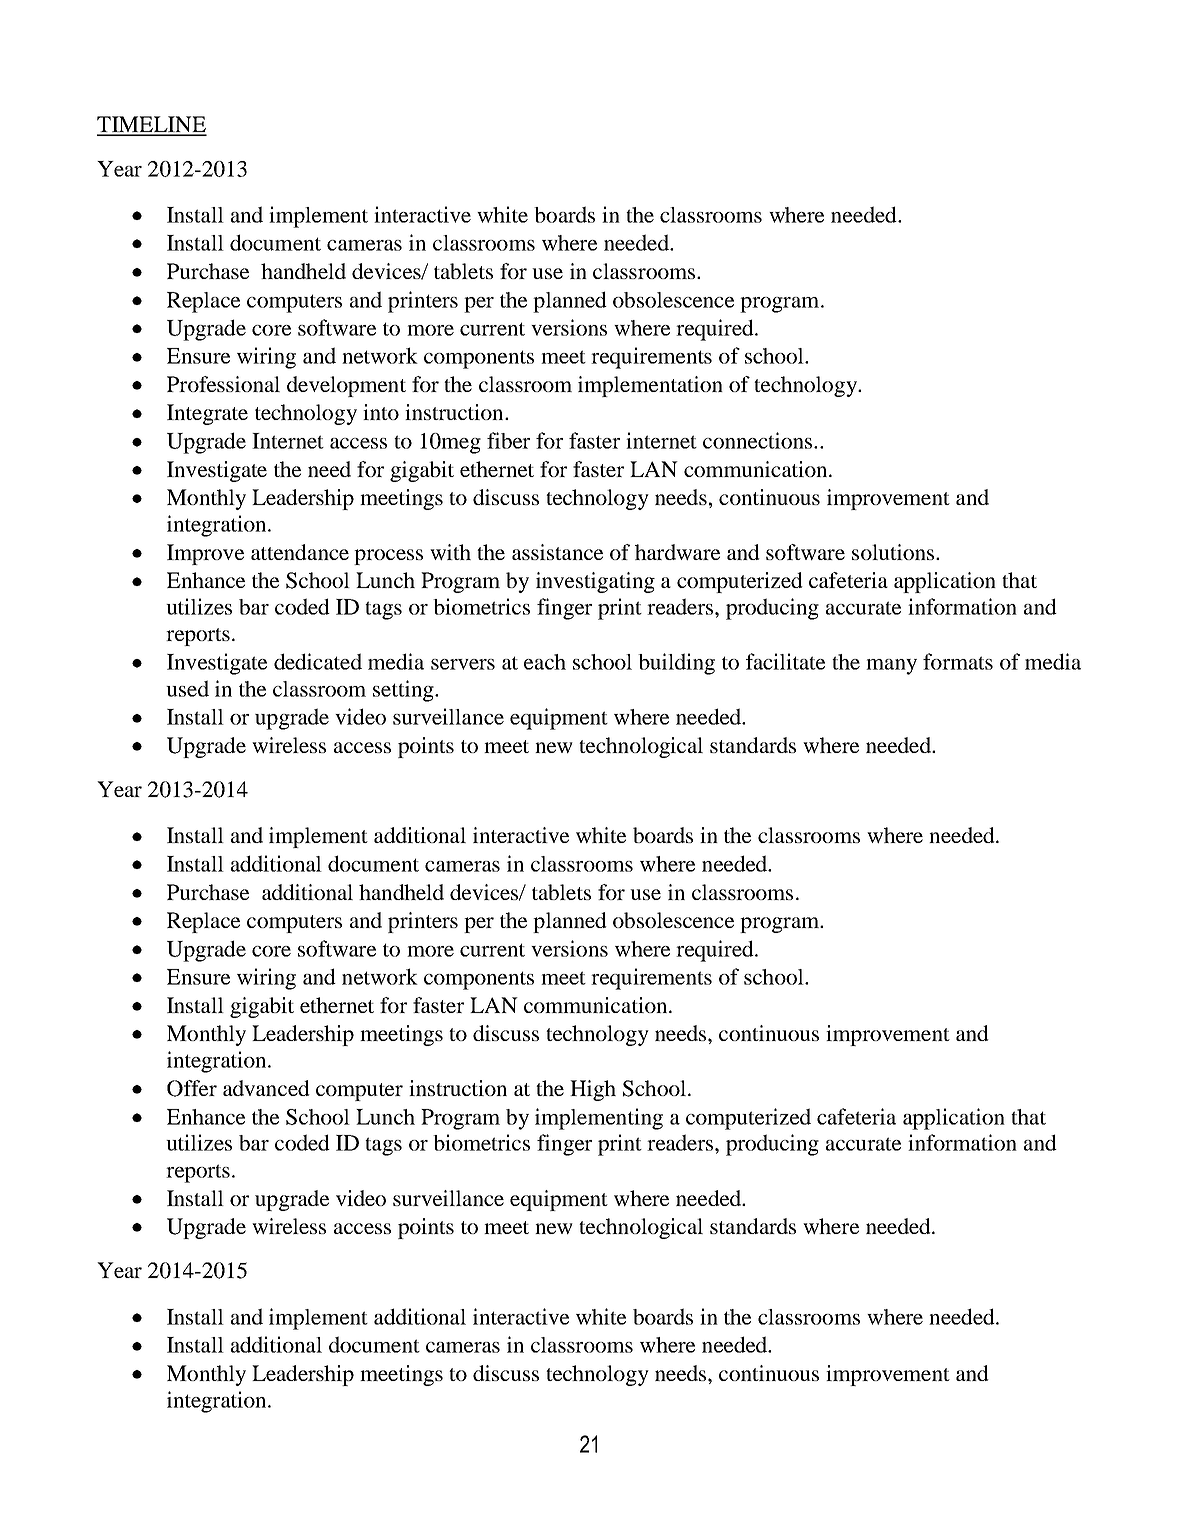  I want to click on TIMELINE, so click(152, 125).
